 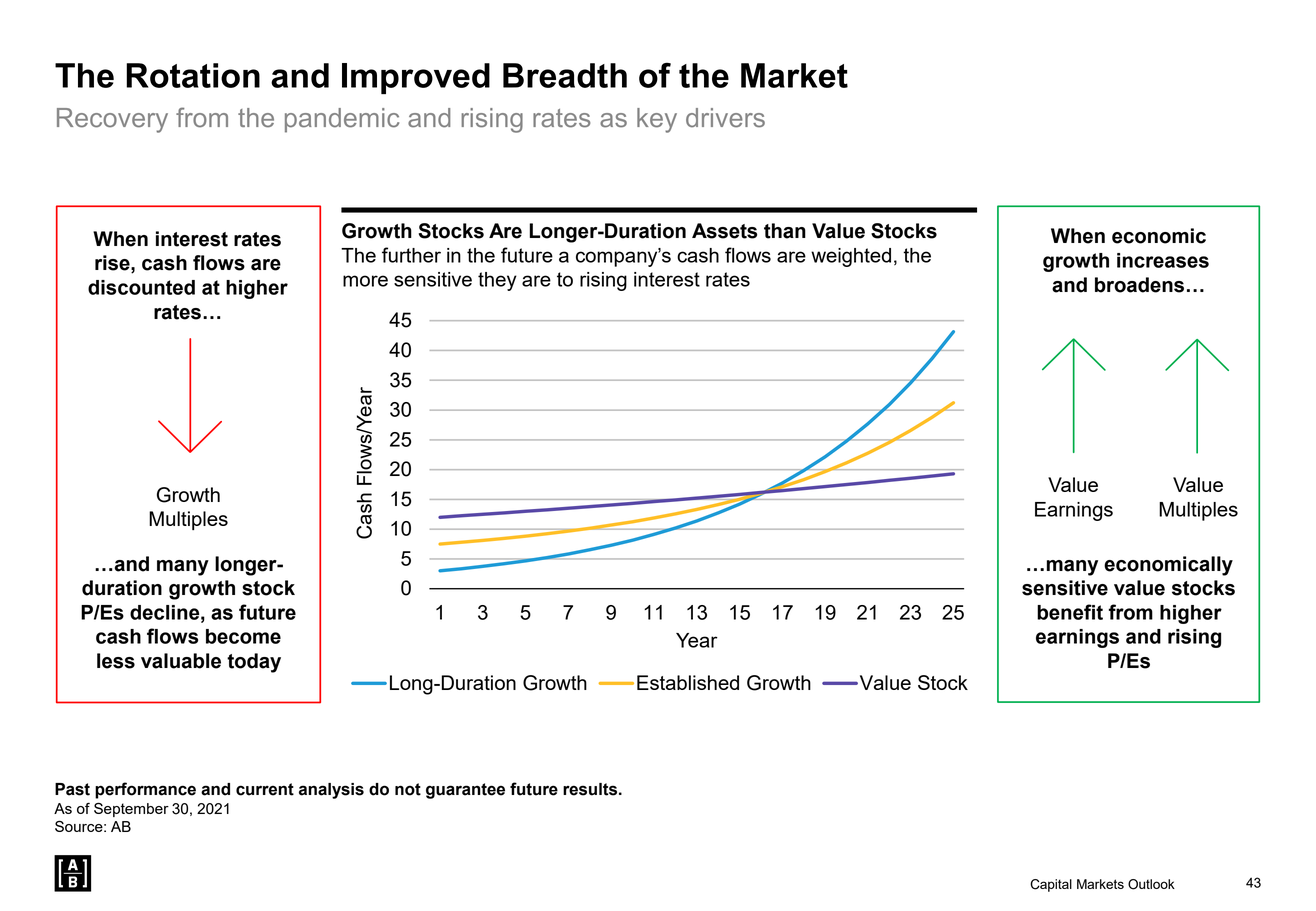 I want to click on become, so click(x=243, y=636).
